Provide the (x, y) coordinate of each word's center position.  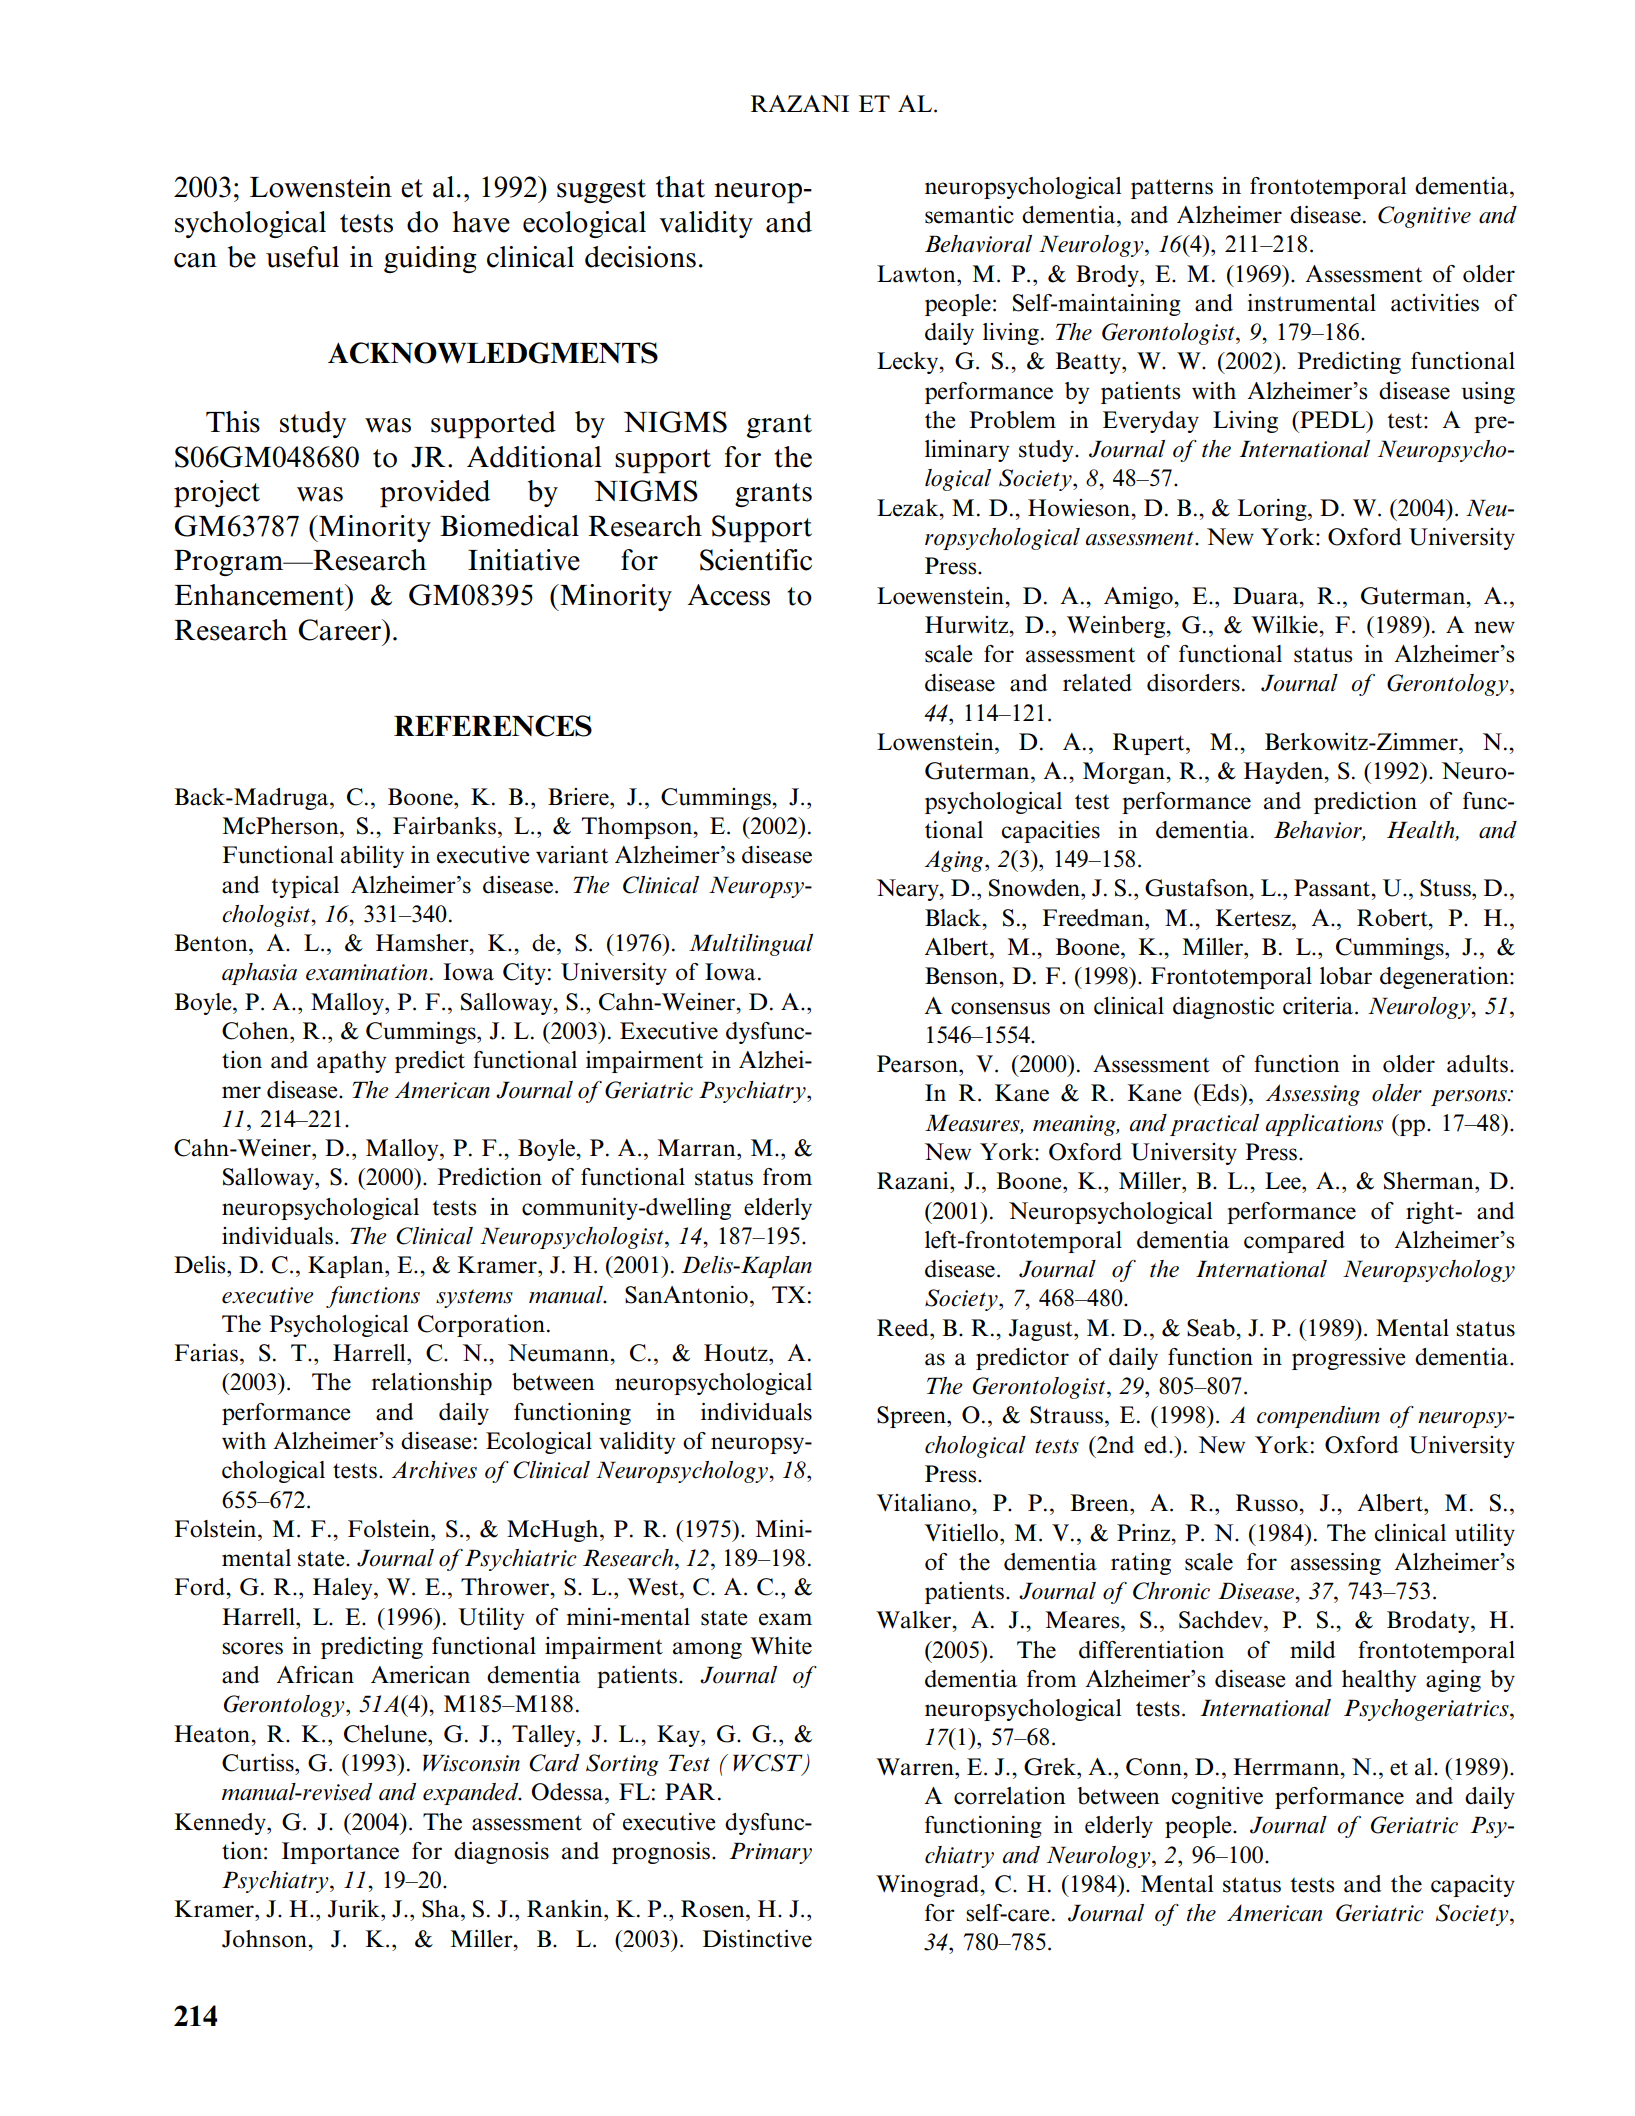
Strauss (1066, 1415)
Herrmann (1287, 1767)
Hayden (1285, 773)
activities (1435, 303)
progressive (1349, 1359)
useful (302, 257)
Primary (770, 1853)
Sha (442, 1909)
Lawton (917, 274)
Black (954, 918)
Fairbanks (444, 826)
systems (474, 1298)
